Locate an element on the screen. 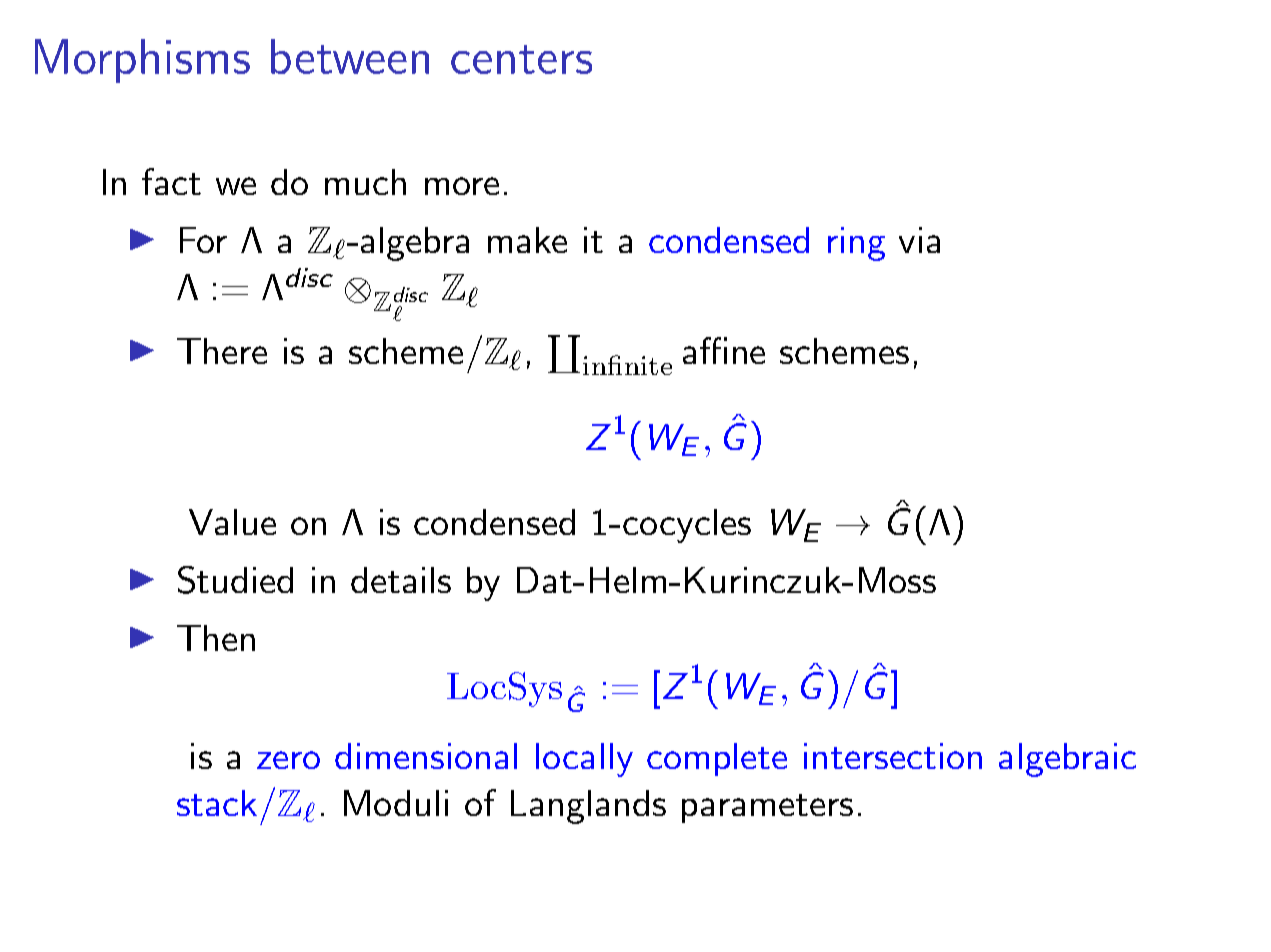 The width and height of the screenshot is (1271, 952). Then is located at coordinates (216, 638).
